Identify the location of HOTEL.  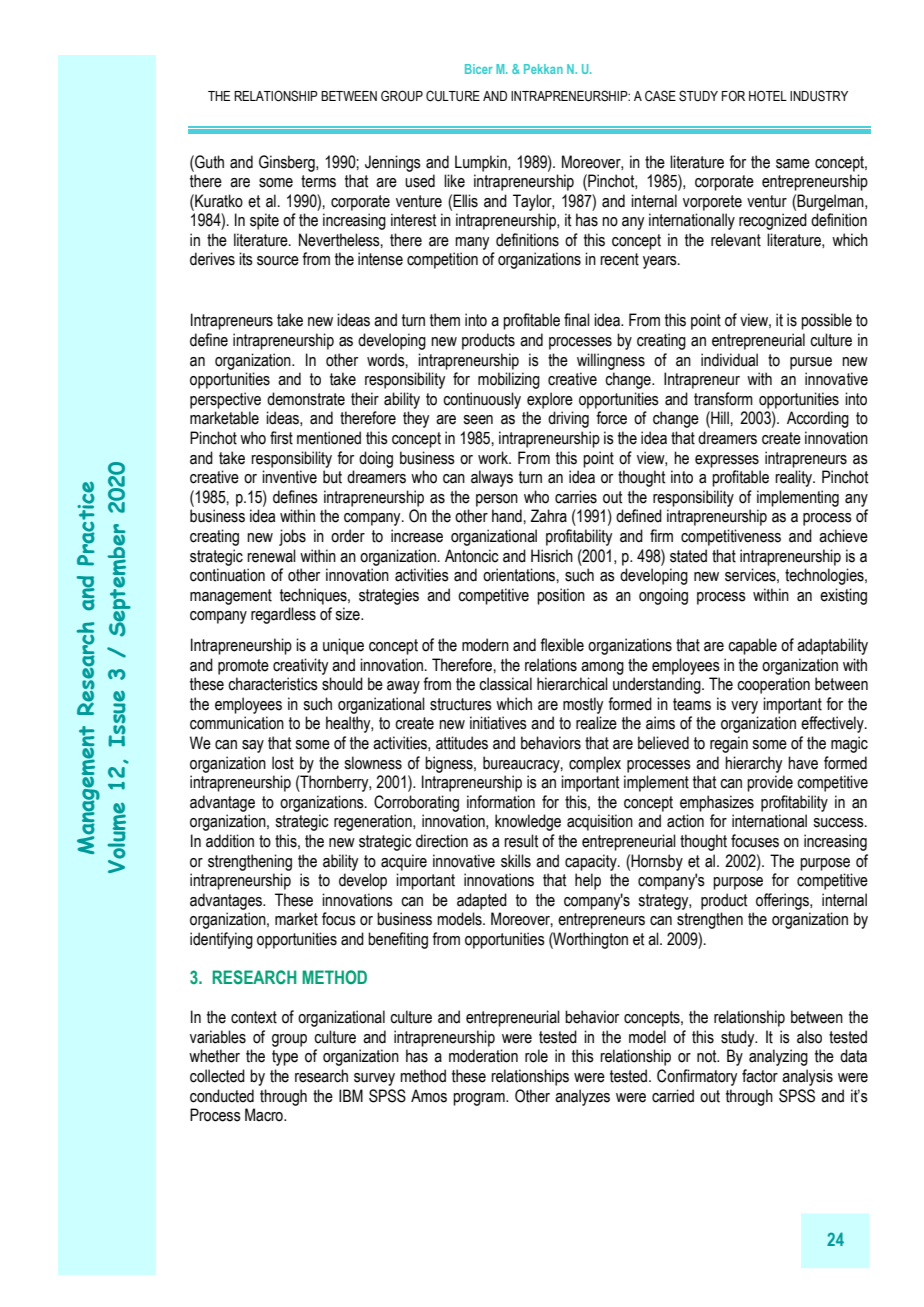
(768, 96).
